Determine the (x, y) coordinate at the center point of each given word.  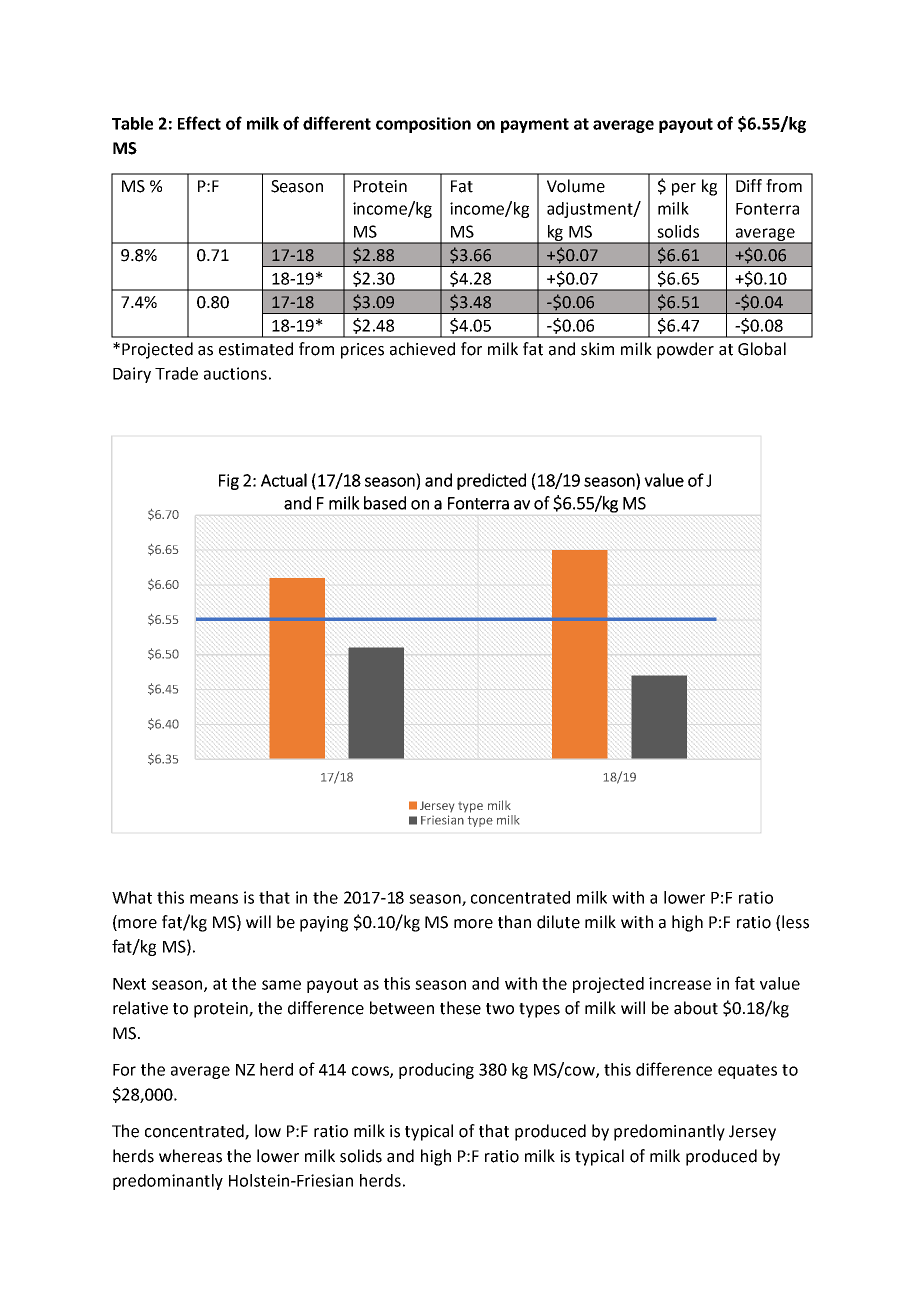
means (214, 899)
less (795, 922)
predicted (491, 481)
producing (436, 1071)
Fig (229, 482)
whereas (190, 1156)
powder (685, 350)
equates (747, 1071)
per (684, 189)
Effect (199, 123)
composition (423, 125)
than (514, 922)
